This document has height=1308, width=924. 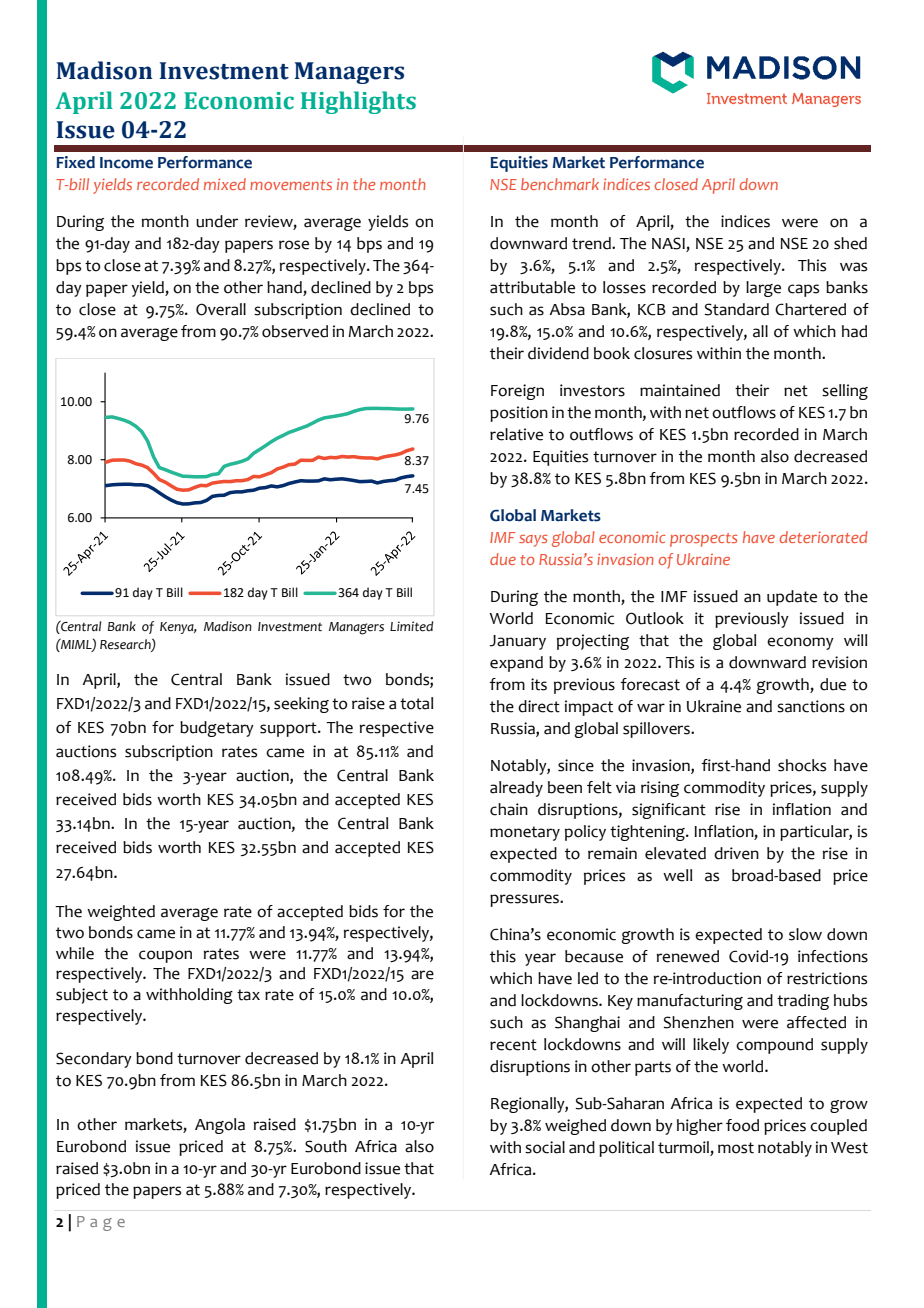 What do you see at coordinates (220, 1126) in the document?
I see `Angola` at bounding box center [220, 1126].
